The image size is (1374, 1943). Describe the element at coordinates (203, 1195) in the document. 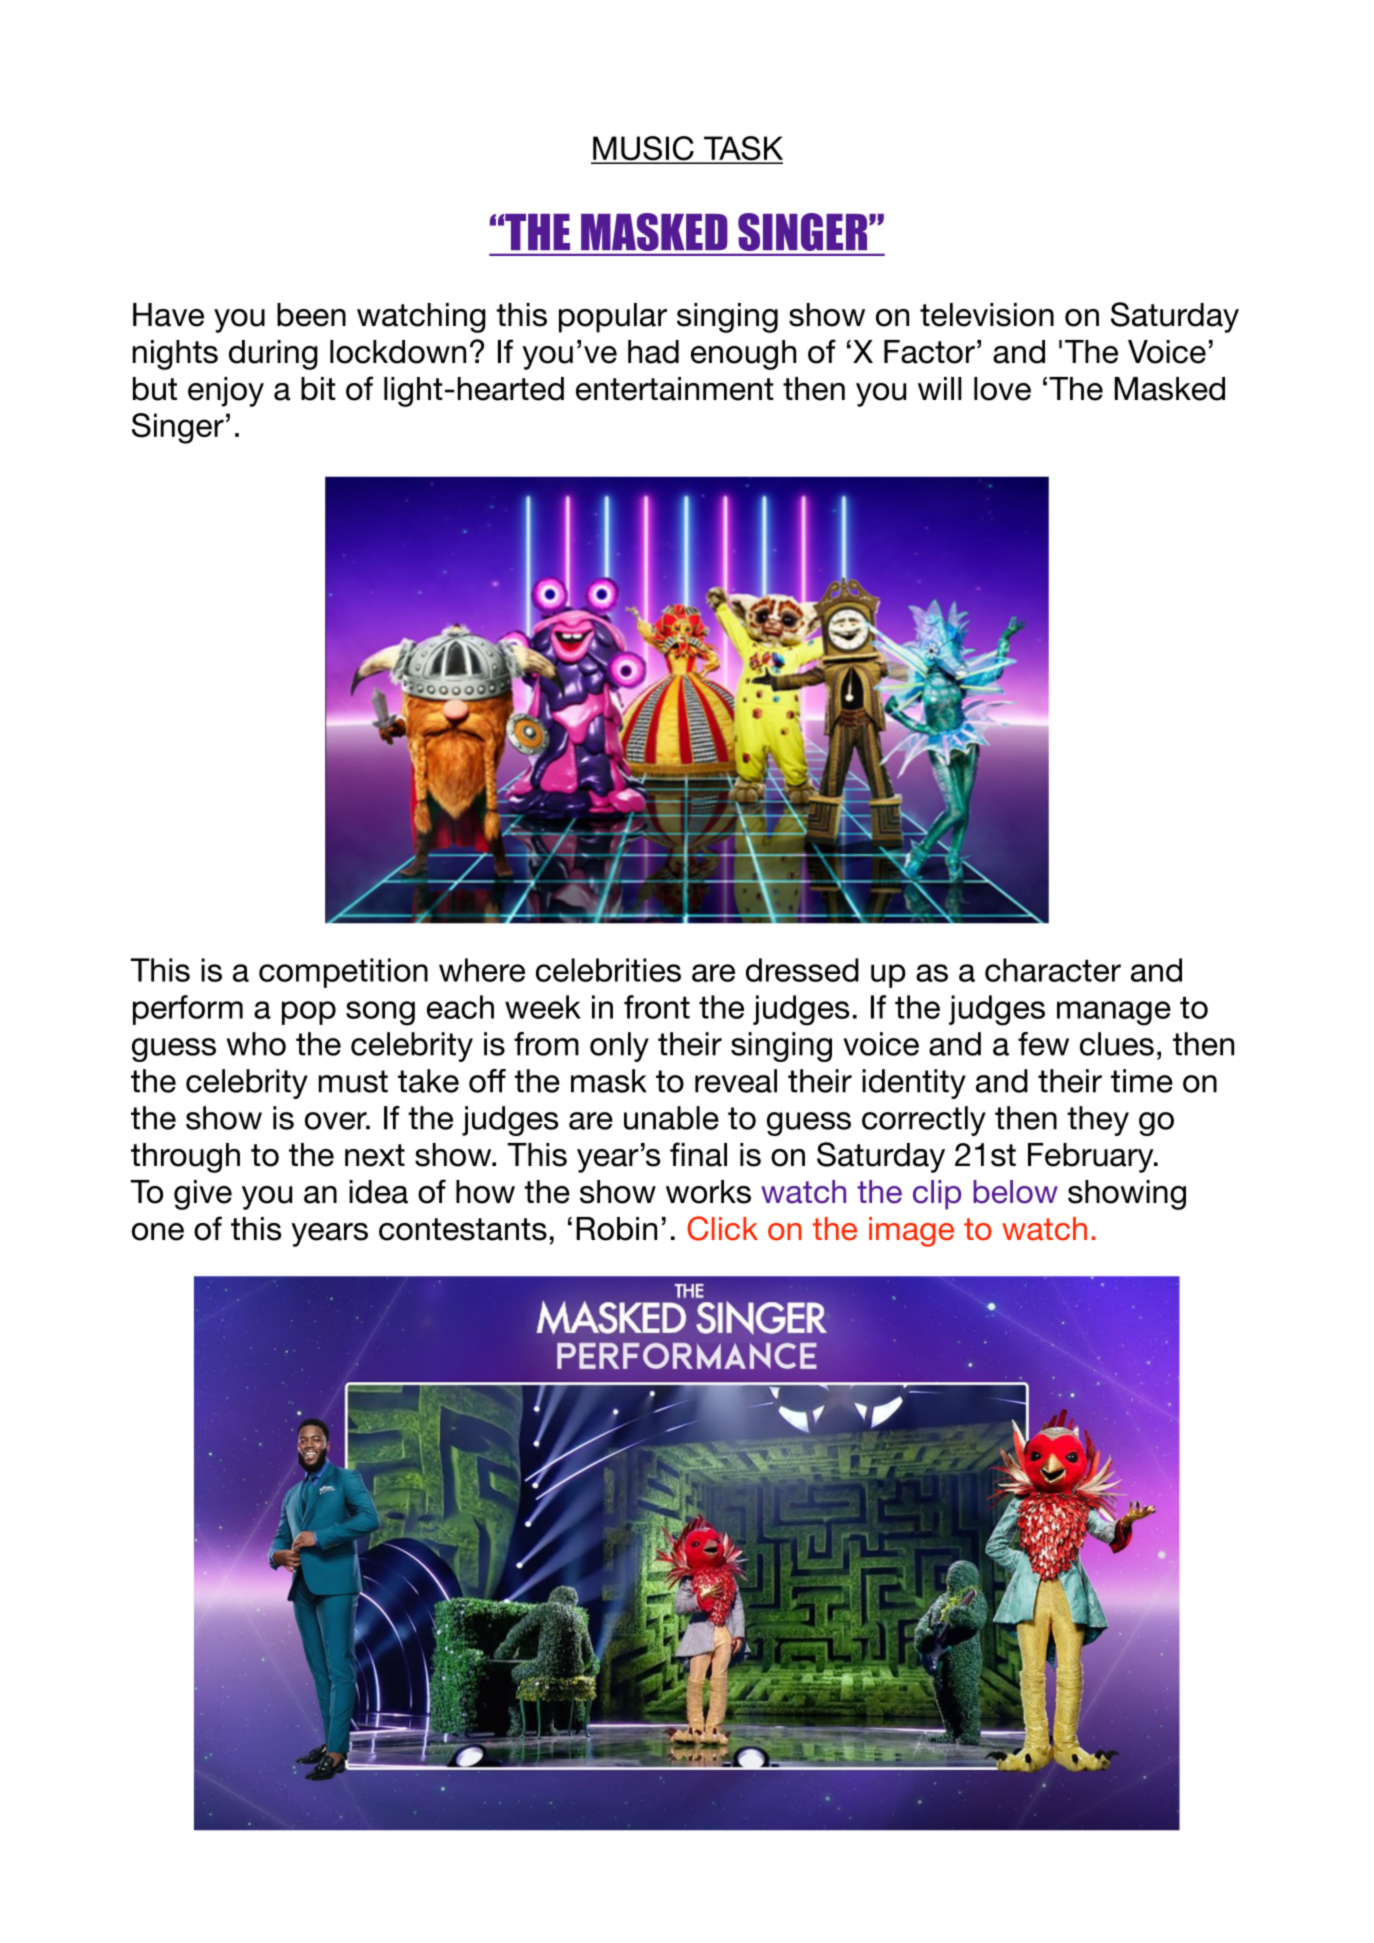

I see `give` at that location.
